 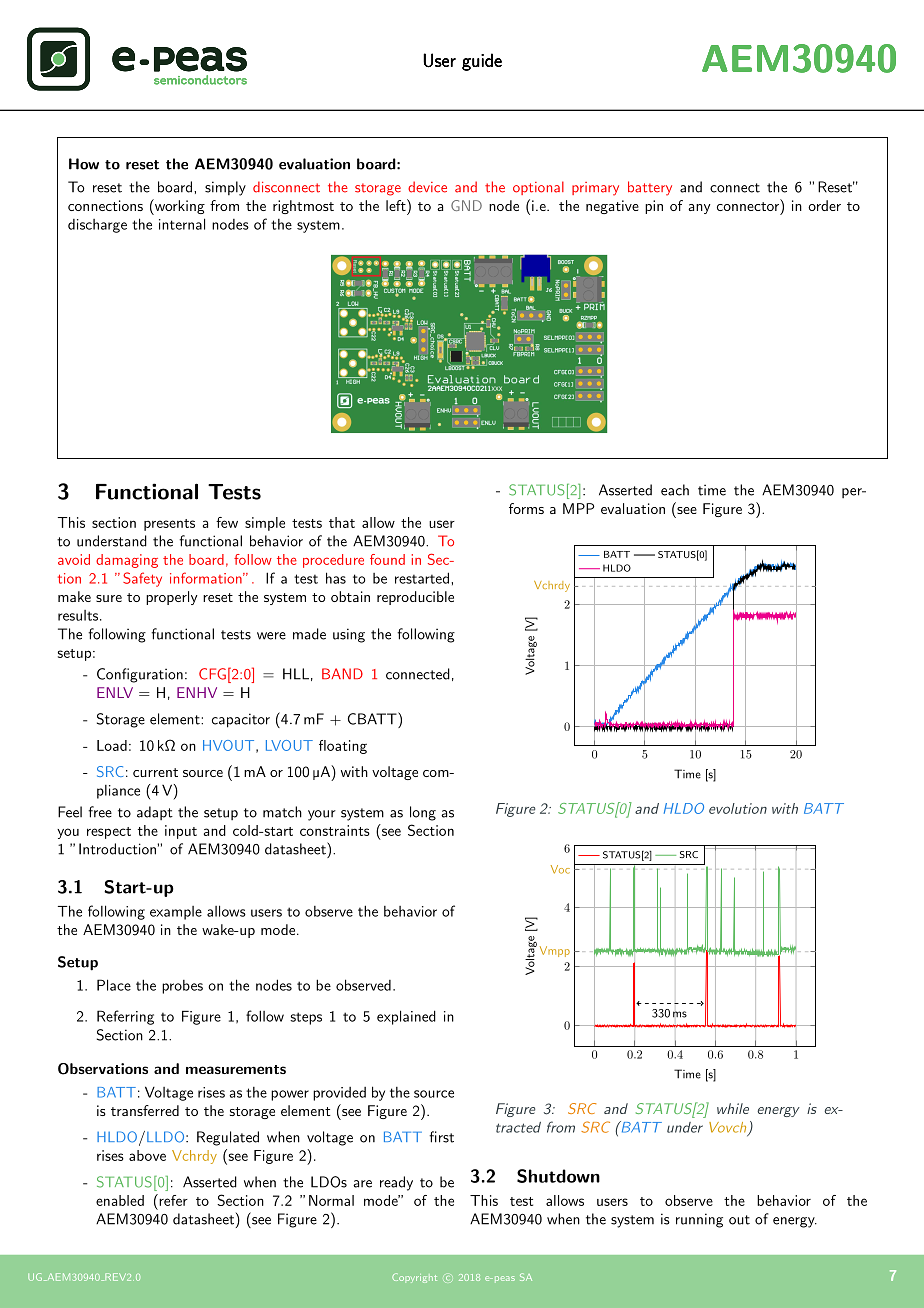 I want to click on How, so click(x=84, y=164).
